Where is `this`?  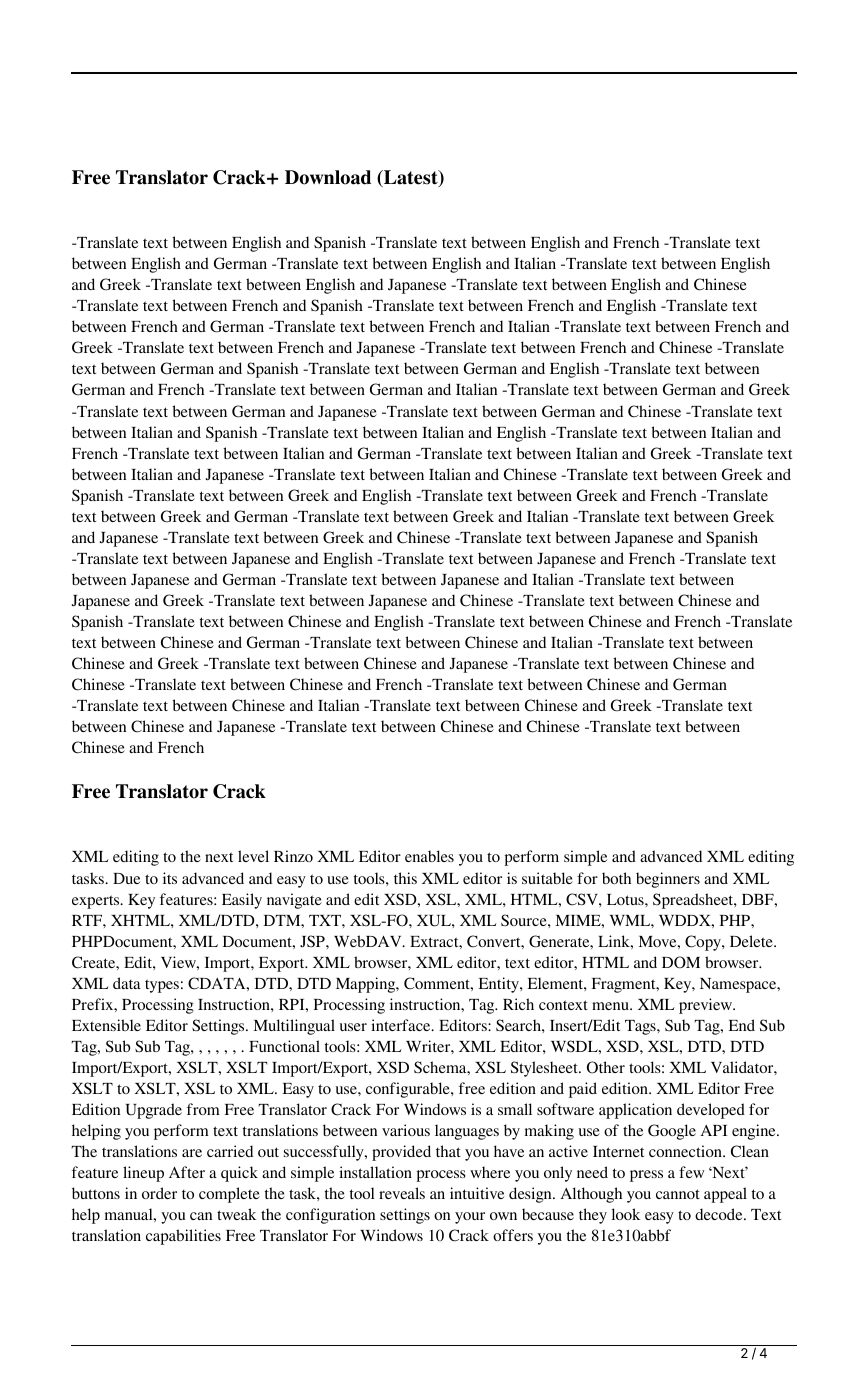
this is located at coordinates (405, 878).
